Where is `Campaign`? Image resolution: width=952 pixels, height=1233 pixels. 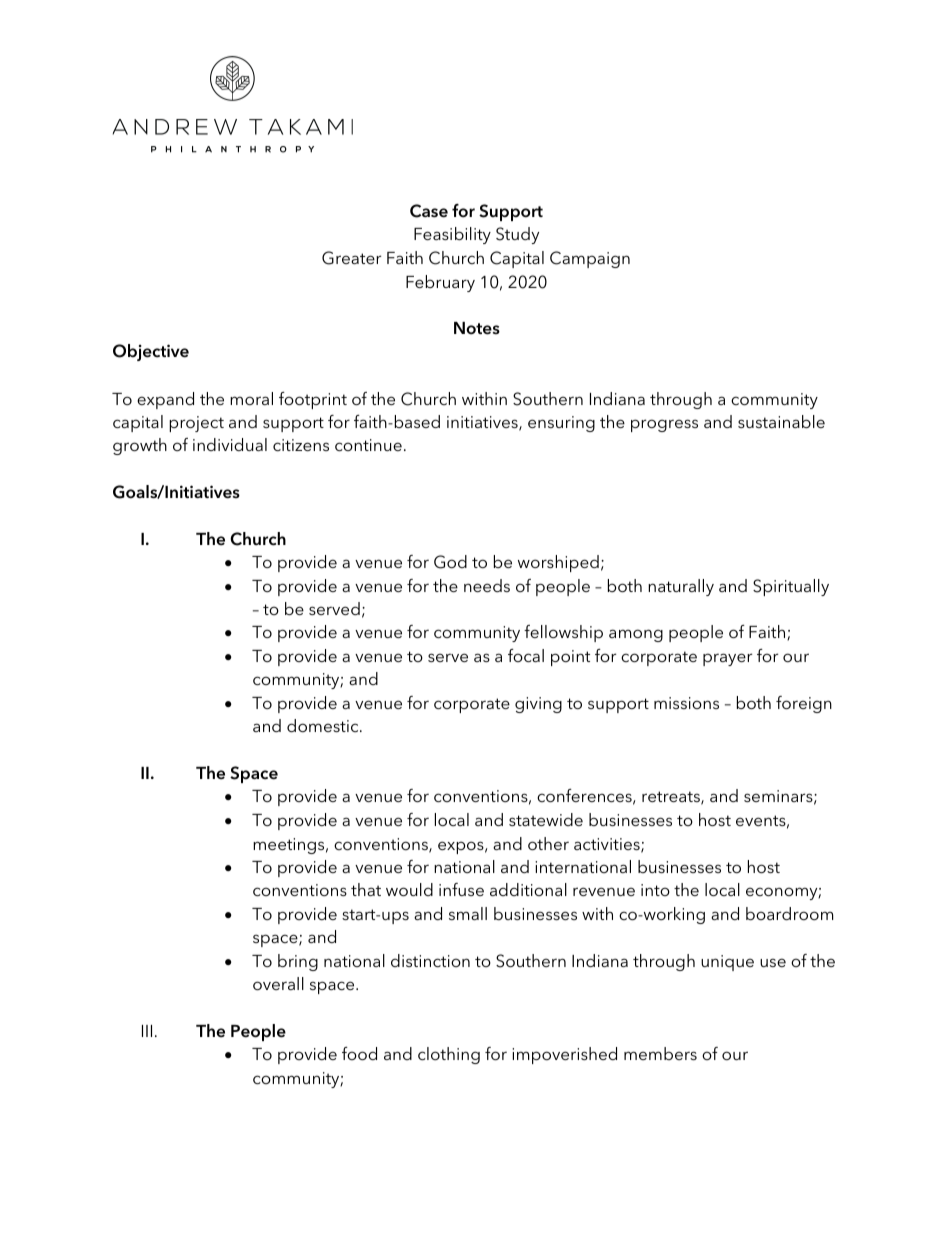
Campaign is located at coordinates (590, 259).
